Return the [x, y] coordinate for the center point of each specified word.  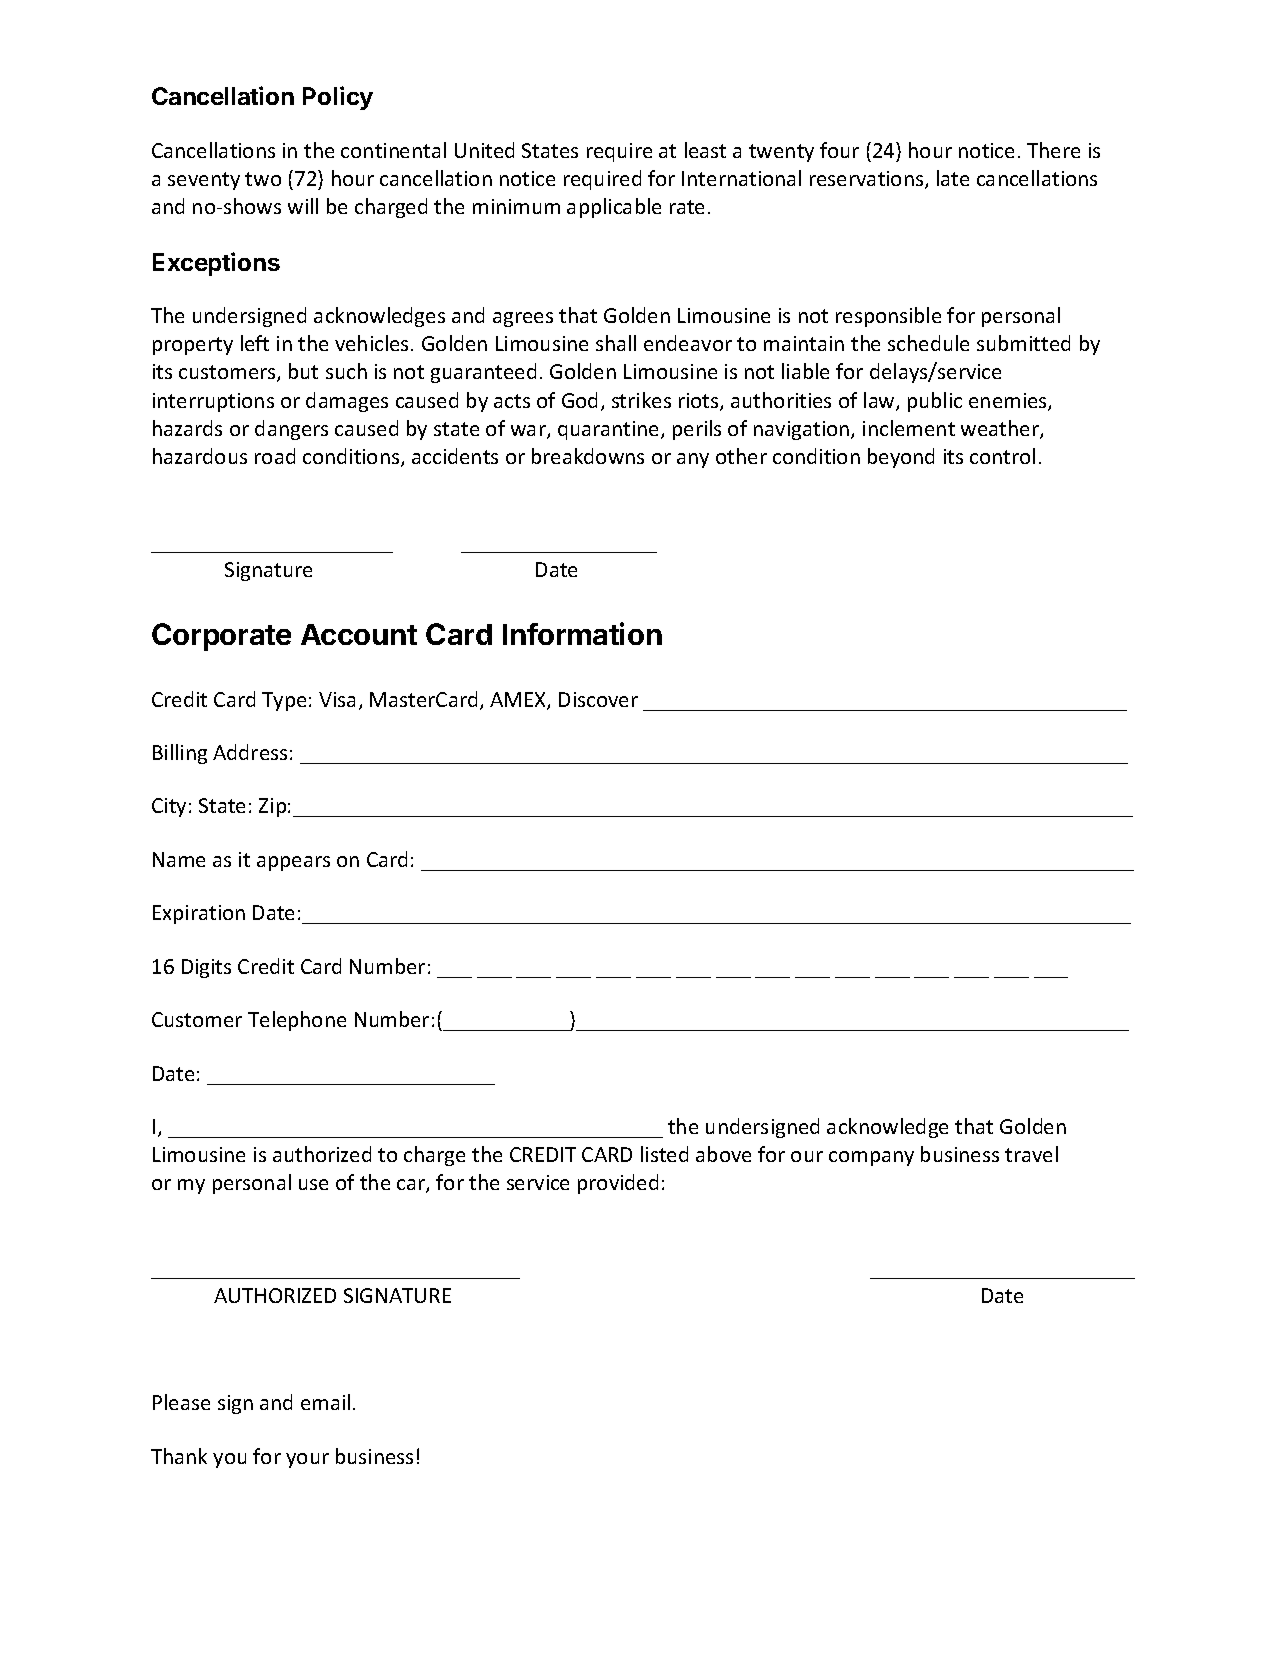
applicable [614, 208]
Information [582, 633]
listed [664, 1154]
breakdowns [588, 456]
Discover [598, 699]
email [325, 1402]
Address [250, 752]
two [263, 179]
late [953, 178]
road [275, 456]
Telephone [297, 1021]
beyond [901, 458]
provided [618, 1184]
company [871, 1158]
